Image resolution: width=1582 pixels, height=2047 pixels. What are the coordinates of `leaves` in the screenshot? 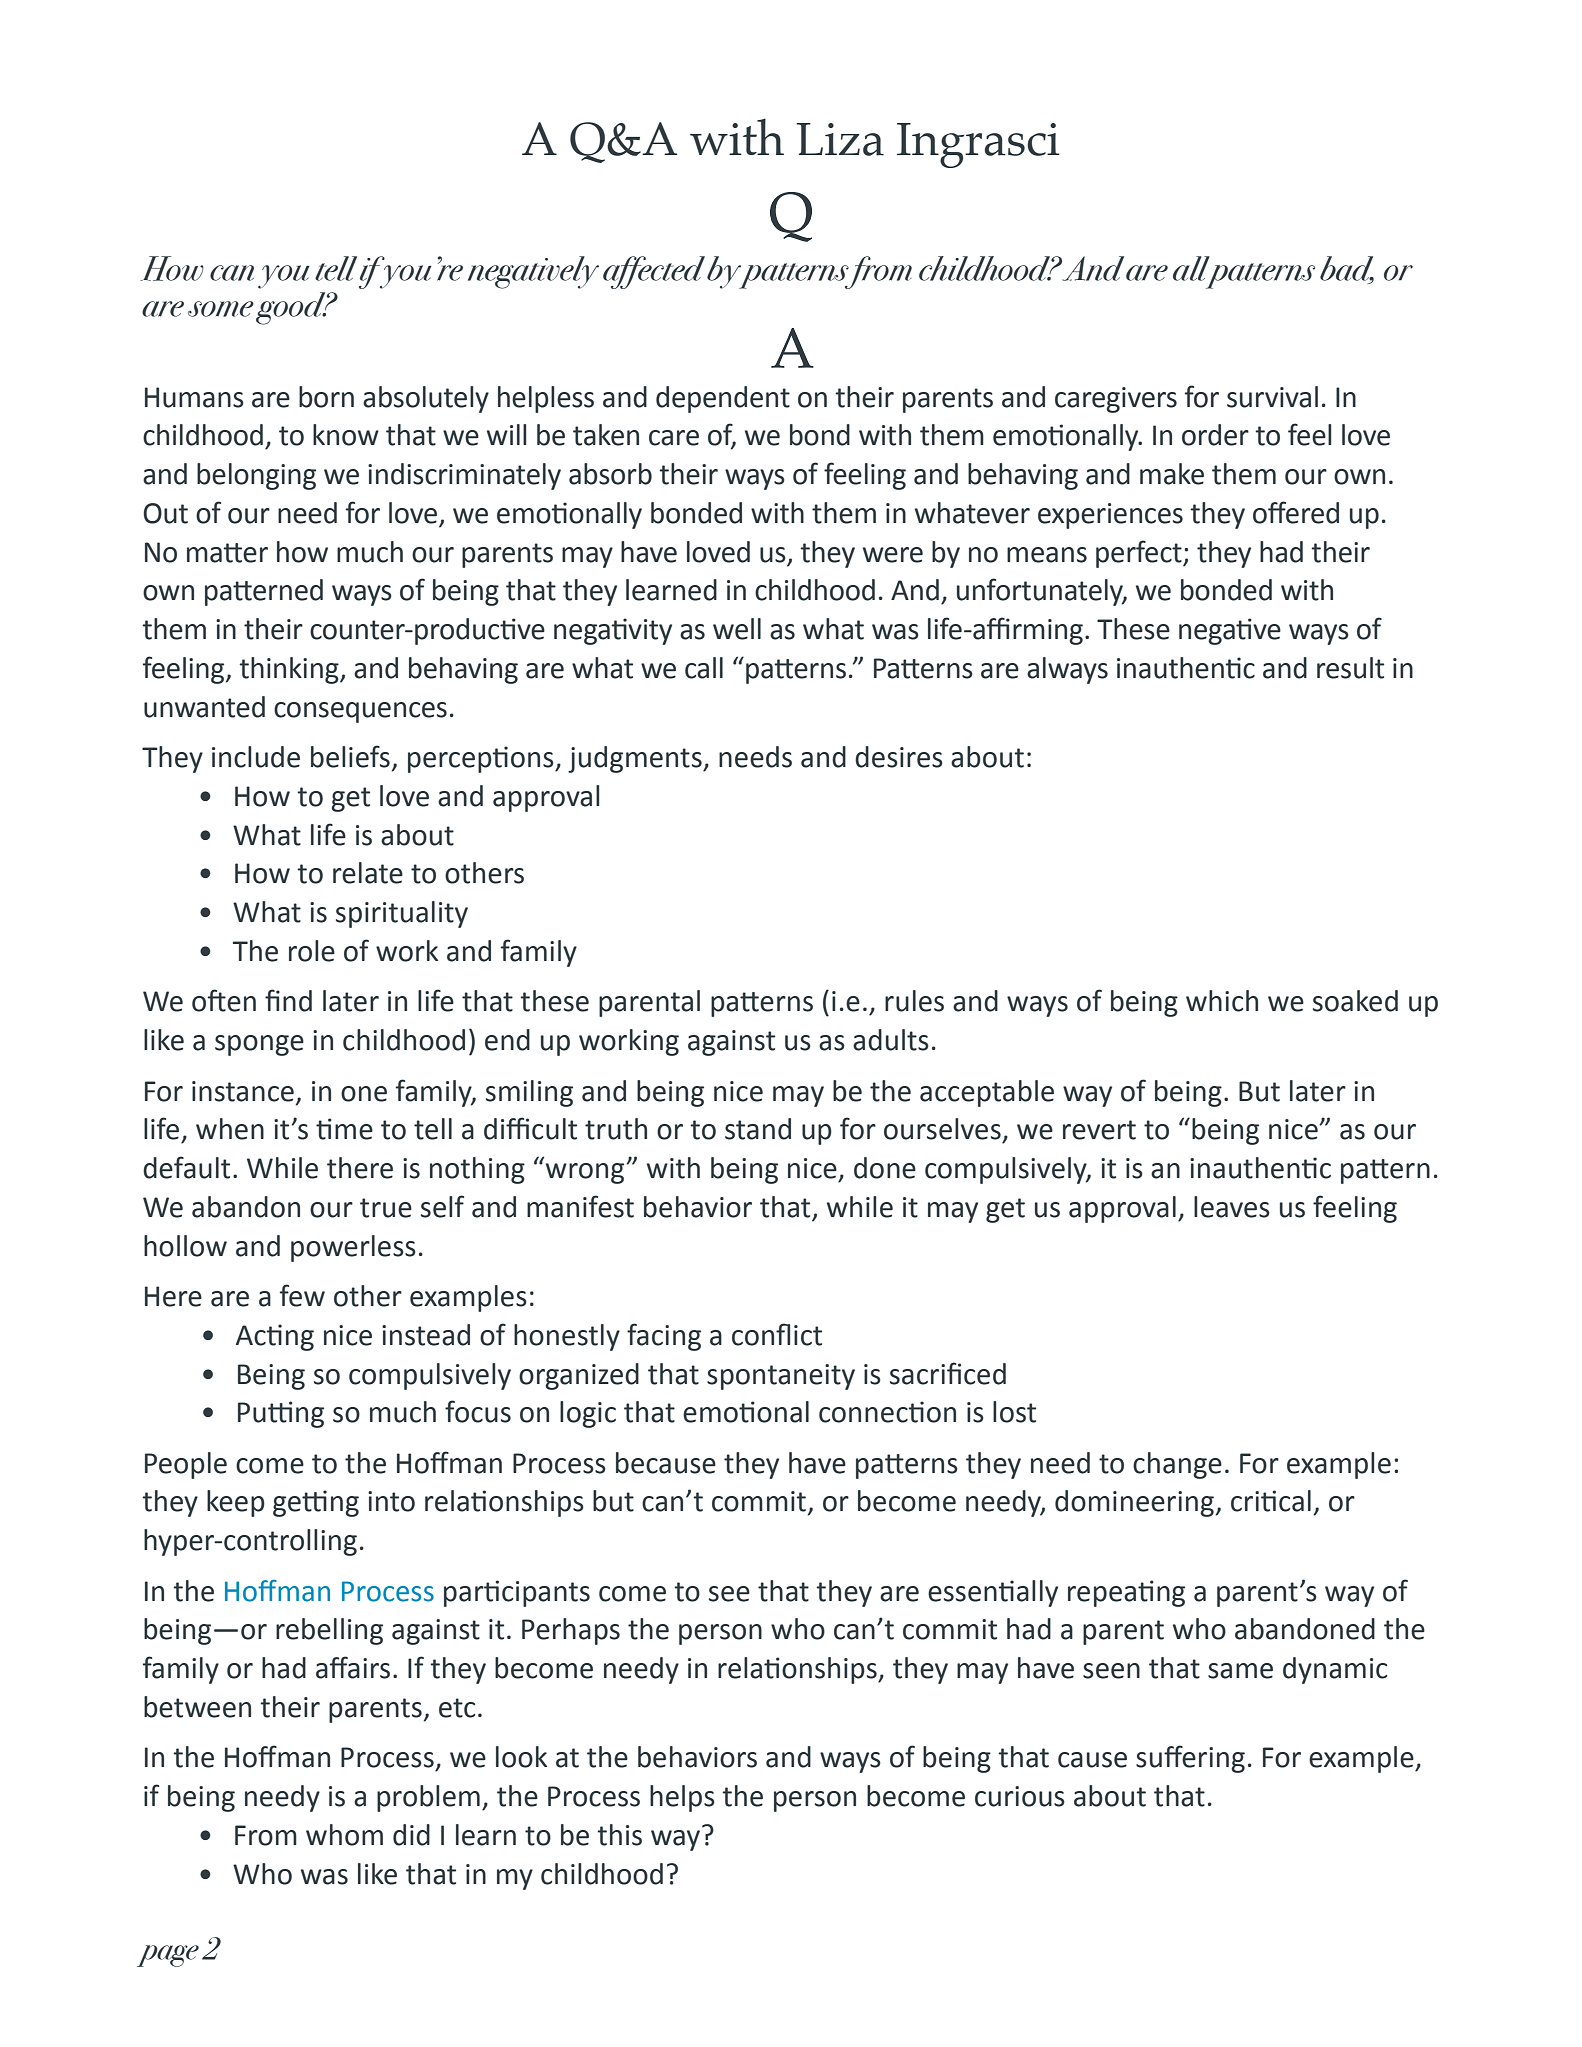 It's located at (1232, 1207).
